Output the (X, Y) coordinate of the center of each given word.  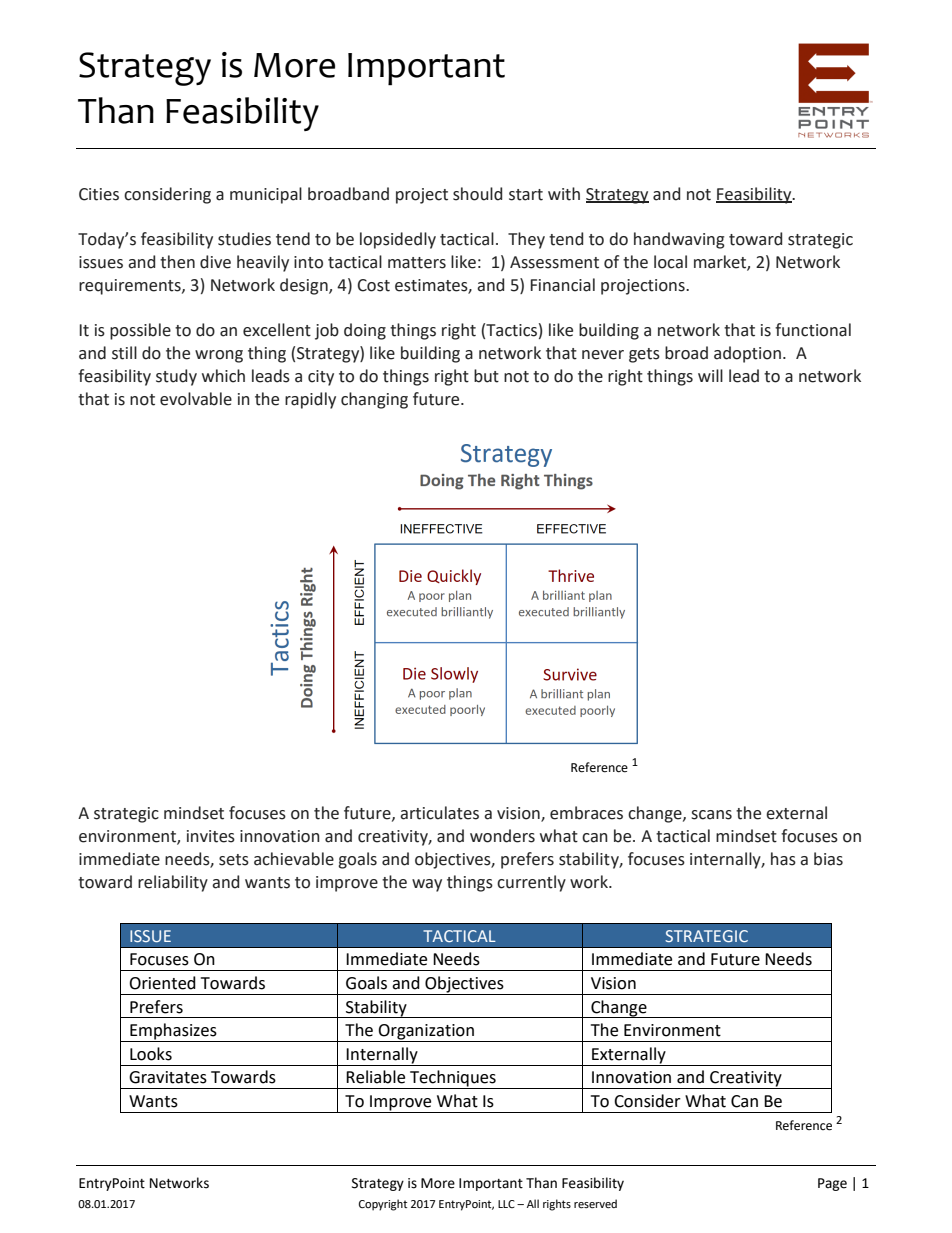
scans (711, 815)
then (177, 262)
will (710, 375)
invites (211, 836)
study (176, 377)
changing (374, 400)
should (477, 194)
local (670, 262)
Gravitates (168, 1077)
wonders (502, 836)
